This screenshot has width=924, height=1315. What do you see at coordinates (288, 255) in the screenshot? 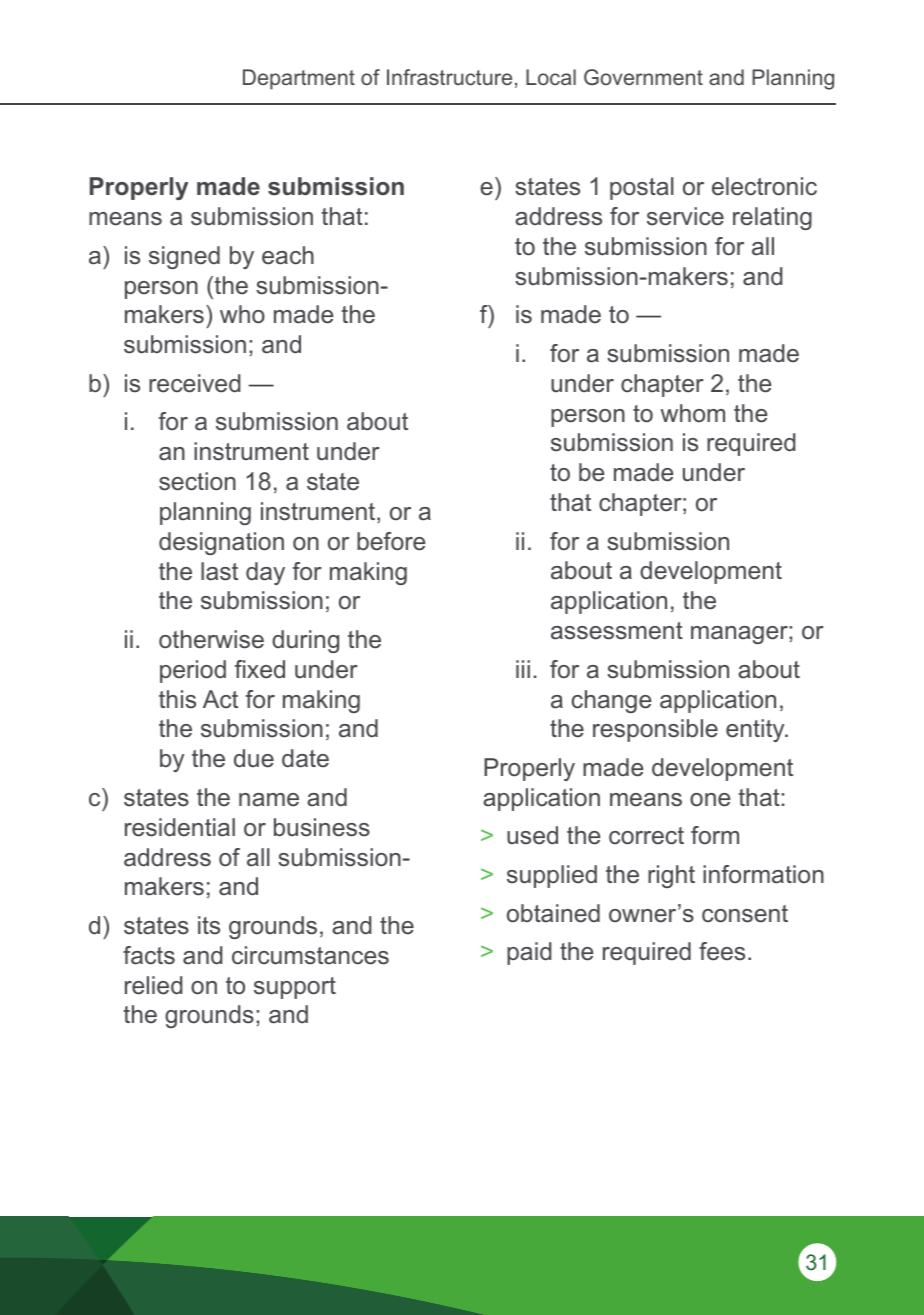
I see `each` at bounding box center [288, 255].
